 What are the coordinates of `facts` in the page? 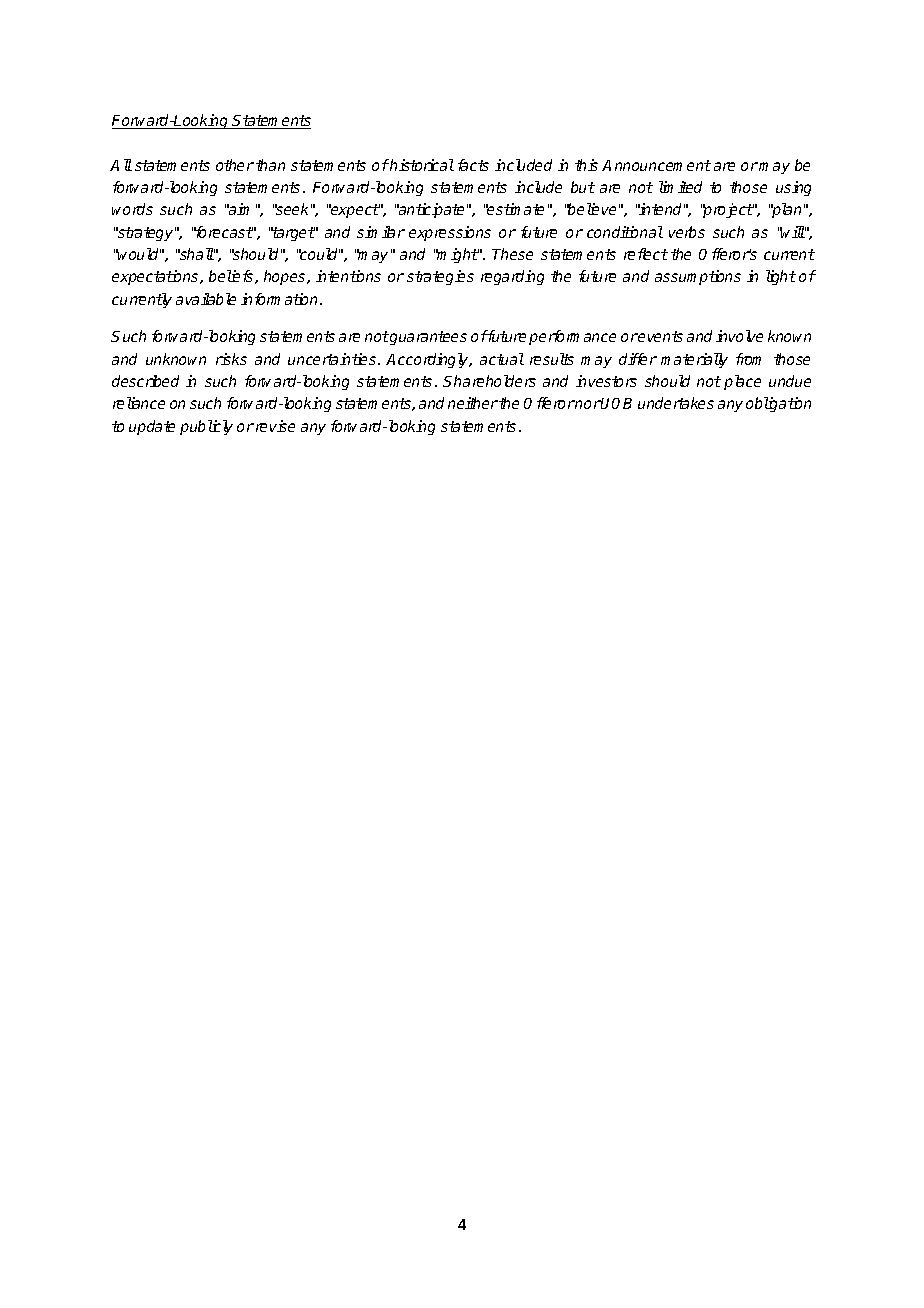 It's located at (473, 165).
